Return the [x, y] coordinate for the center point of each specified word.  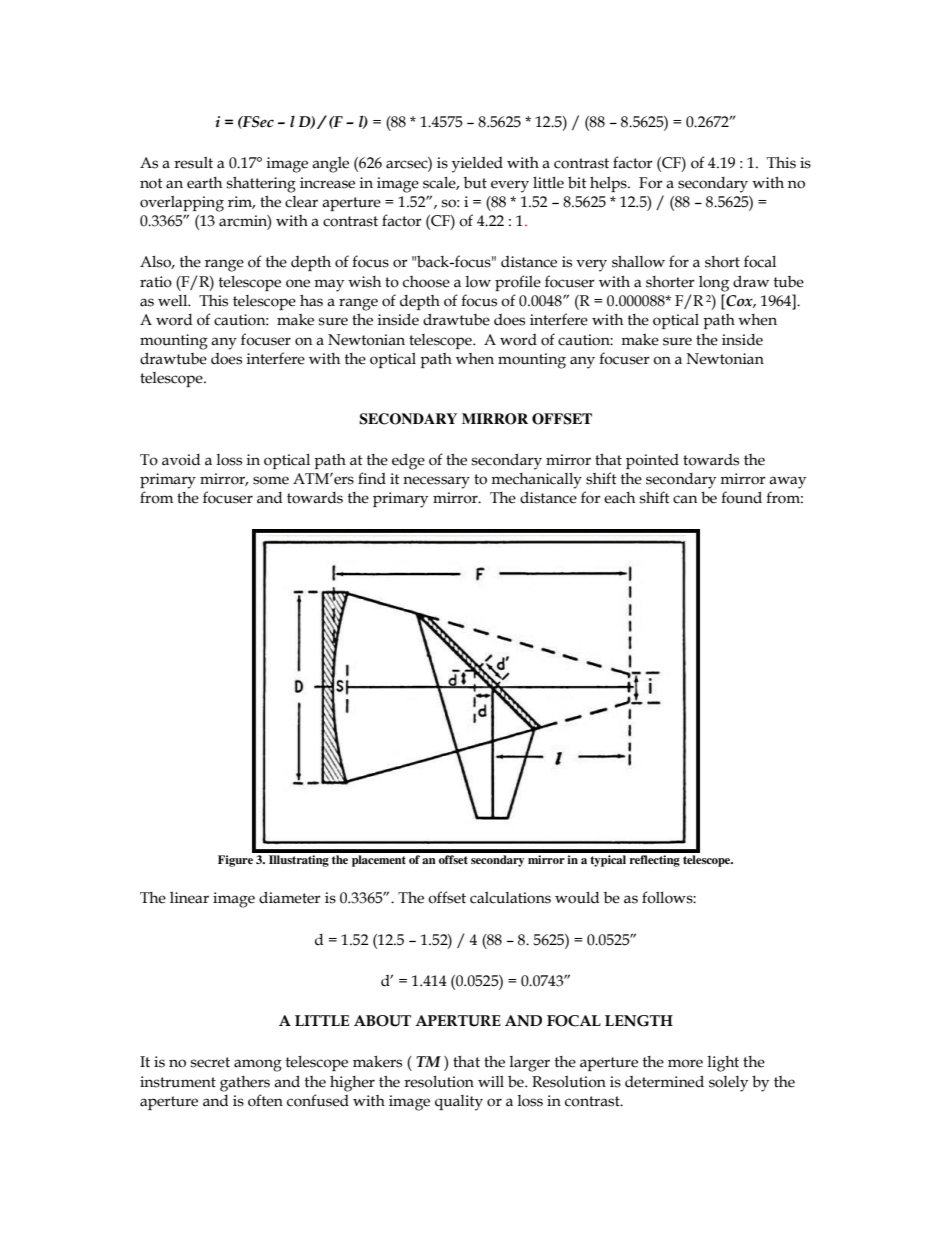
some [271, 480]
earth [204, 183]
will [491, 1081]
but [475, 183]
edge [408, 461]
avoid [181, 460]
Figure [236, 859]
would [577, 898]
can [685, 499]
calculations [510, 898]
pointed [652, 461]
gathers [245, 1084]
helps [609, 184]
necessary [436, 482]
